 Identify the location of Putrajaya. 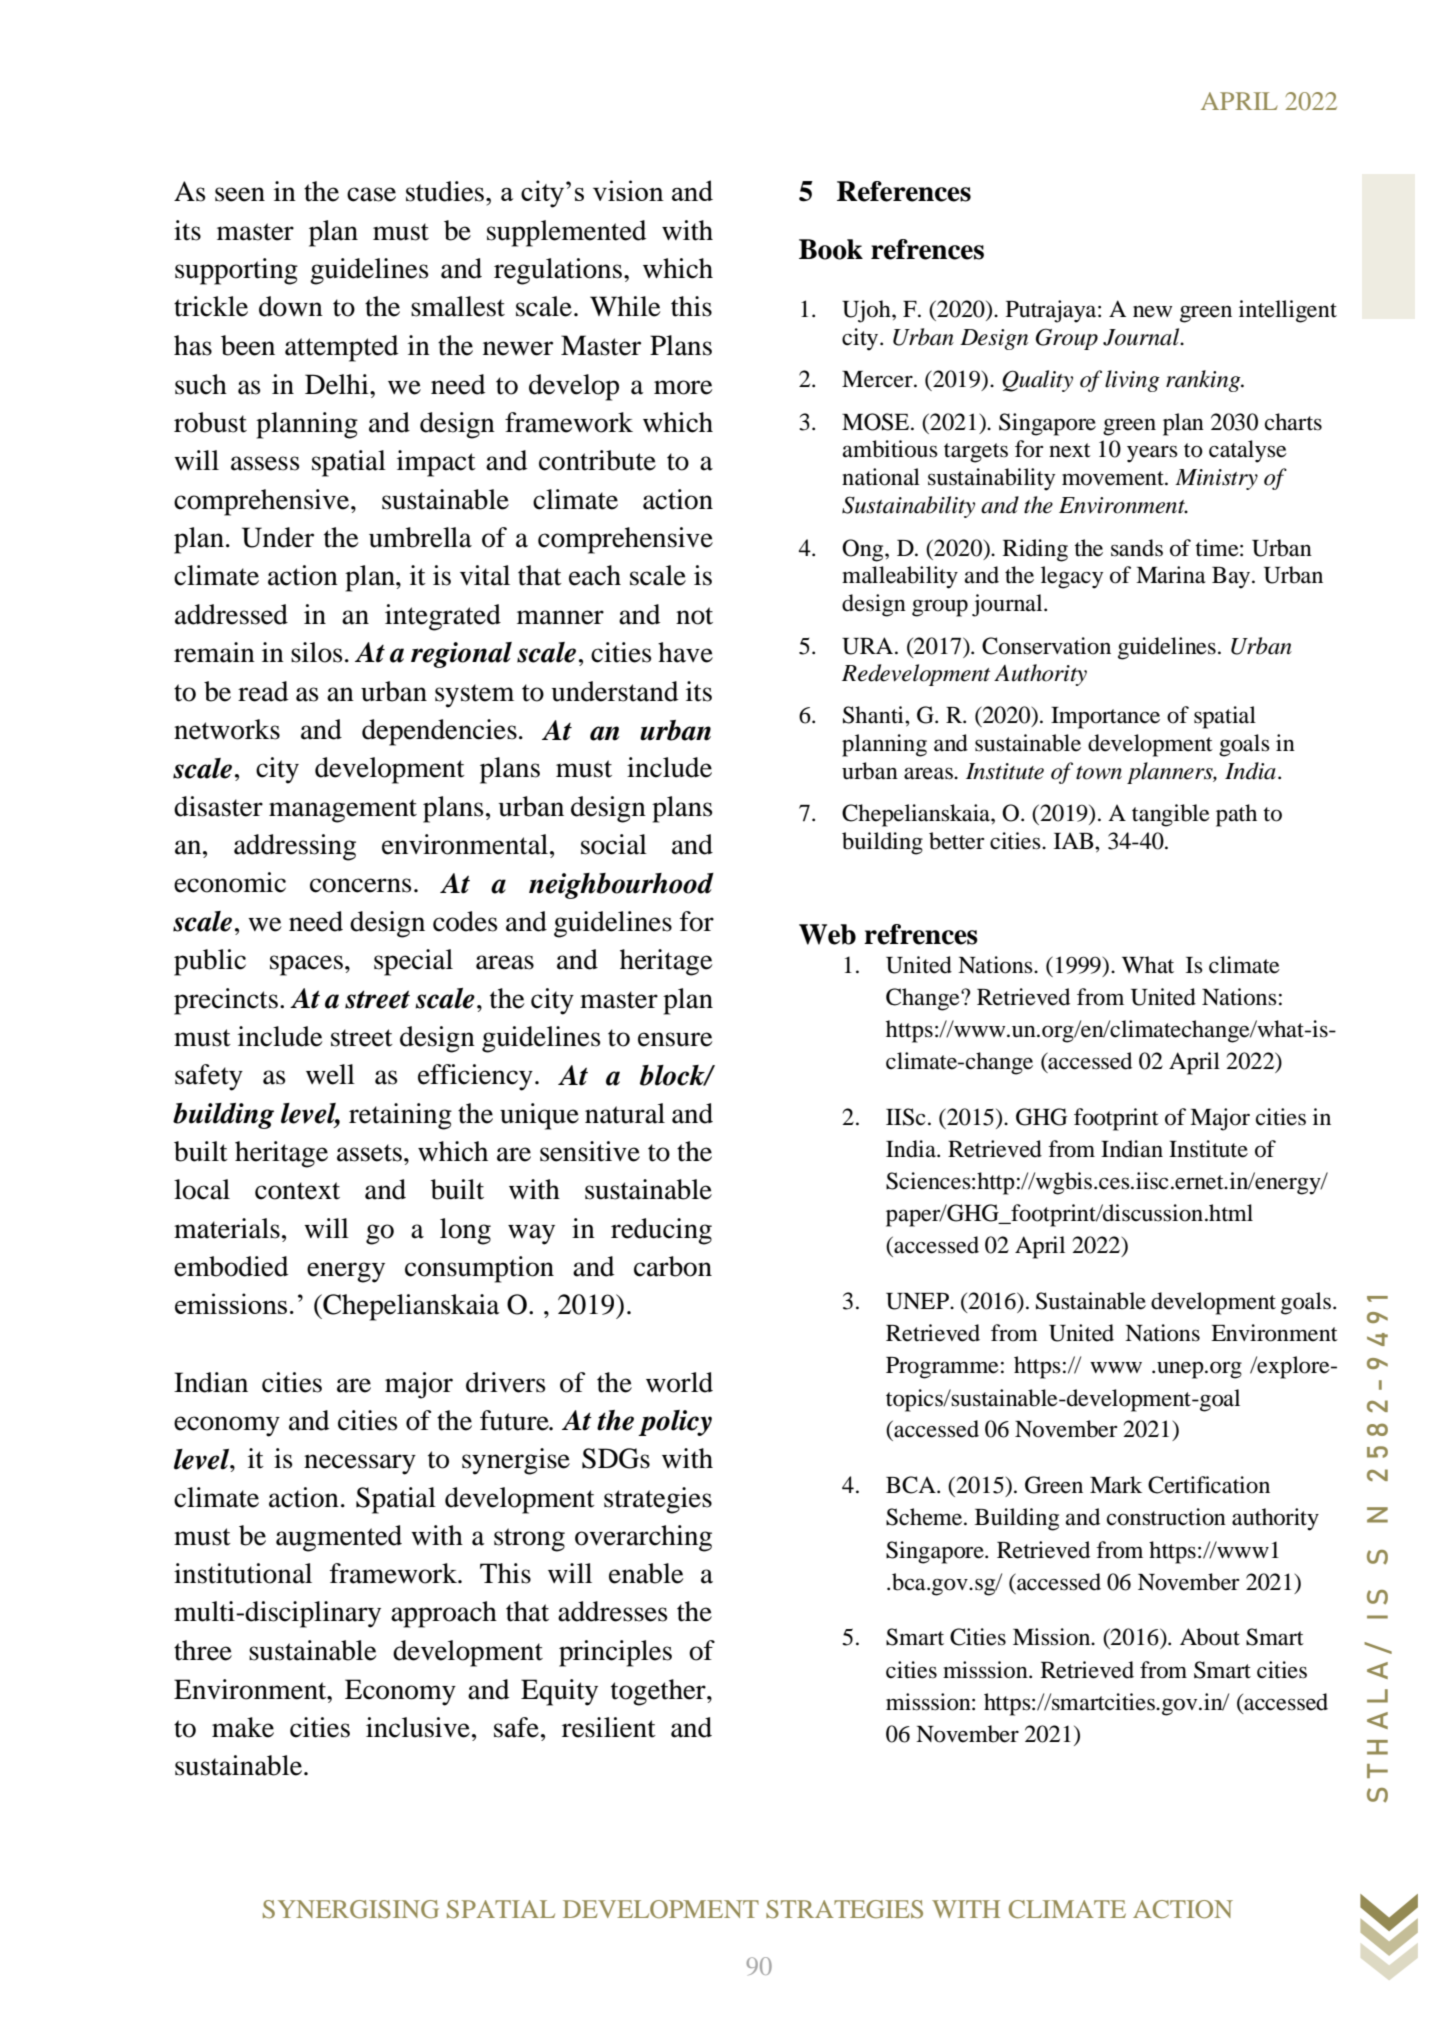
(1052, 311).
